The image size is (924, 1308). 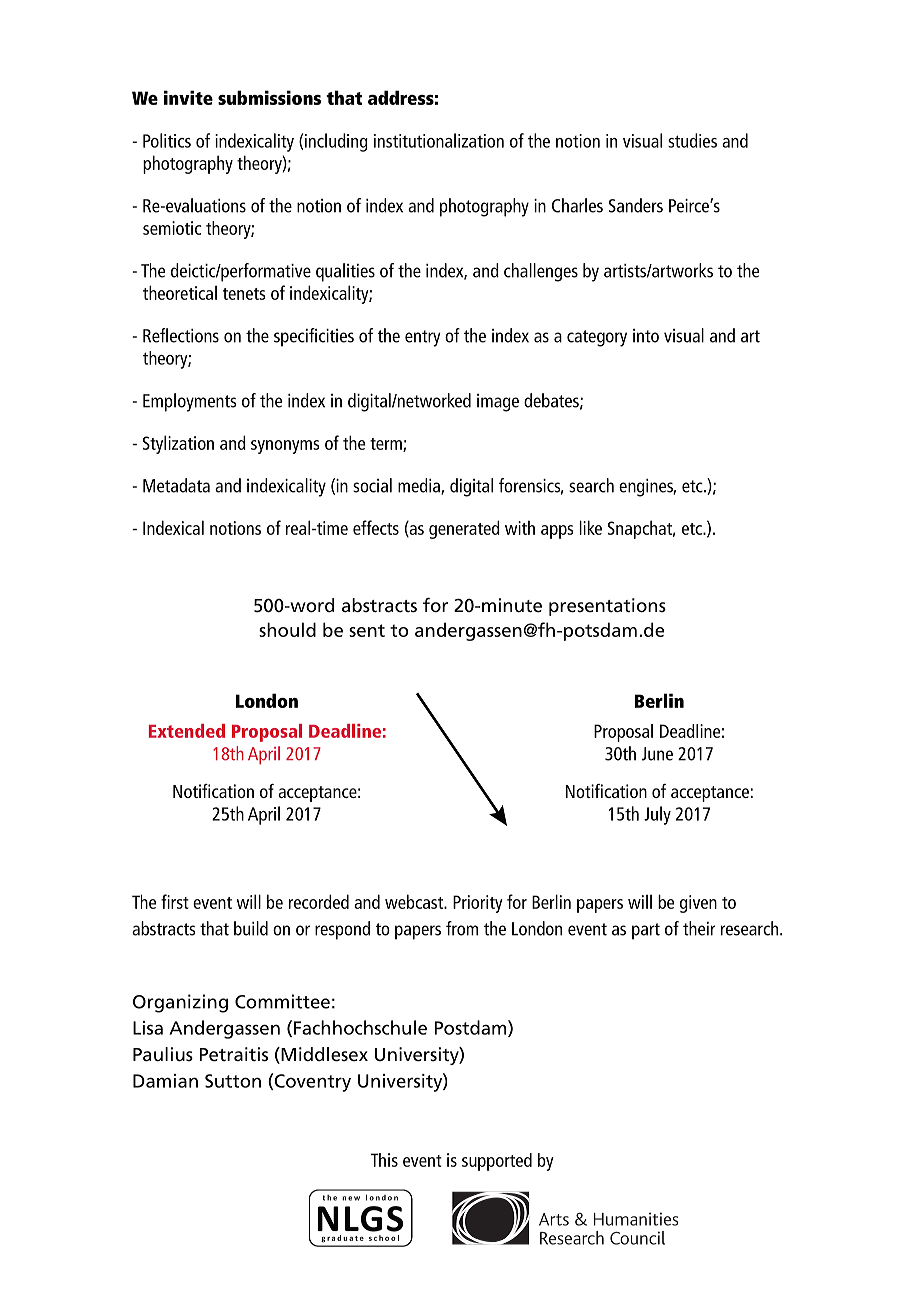 I want to click on like, so click(x=590, y=527).
